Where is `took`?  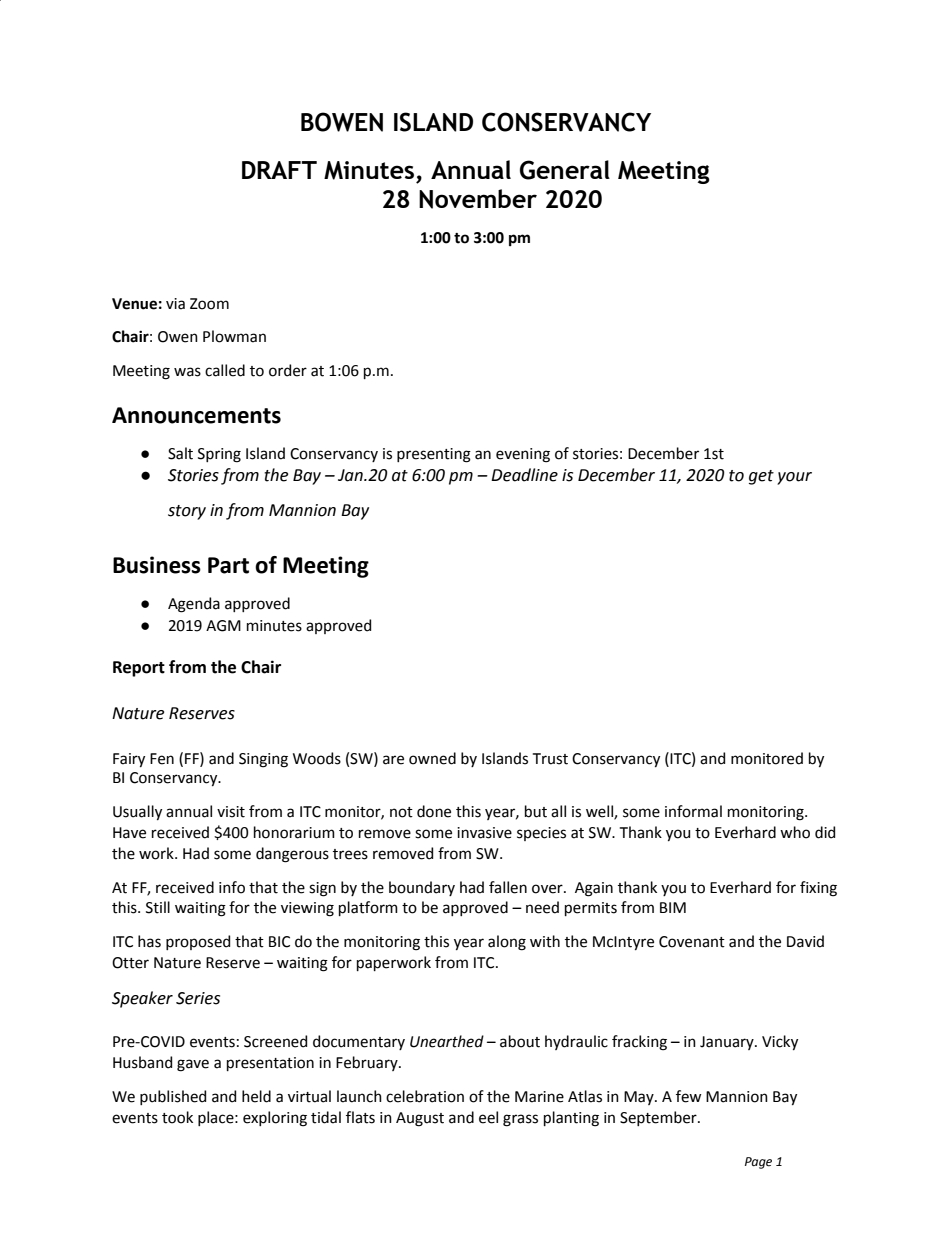 took is located at coordinates (177, 1117).
